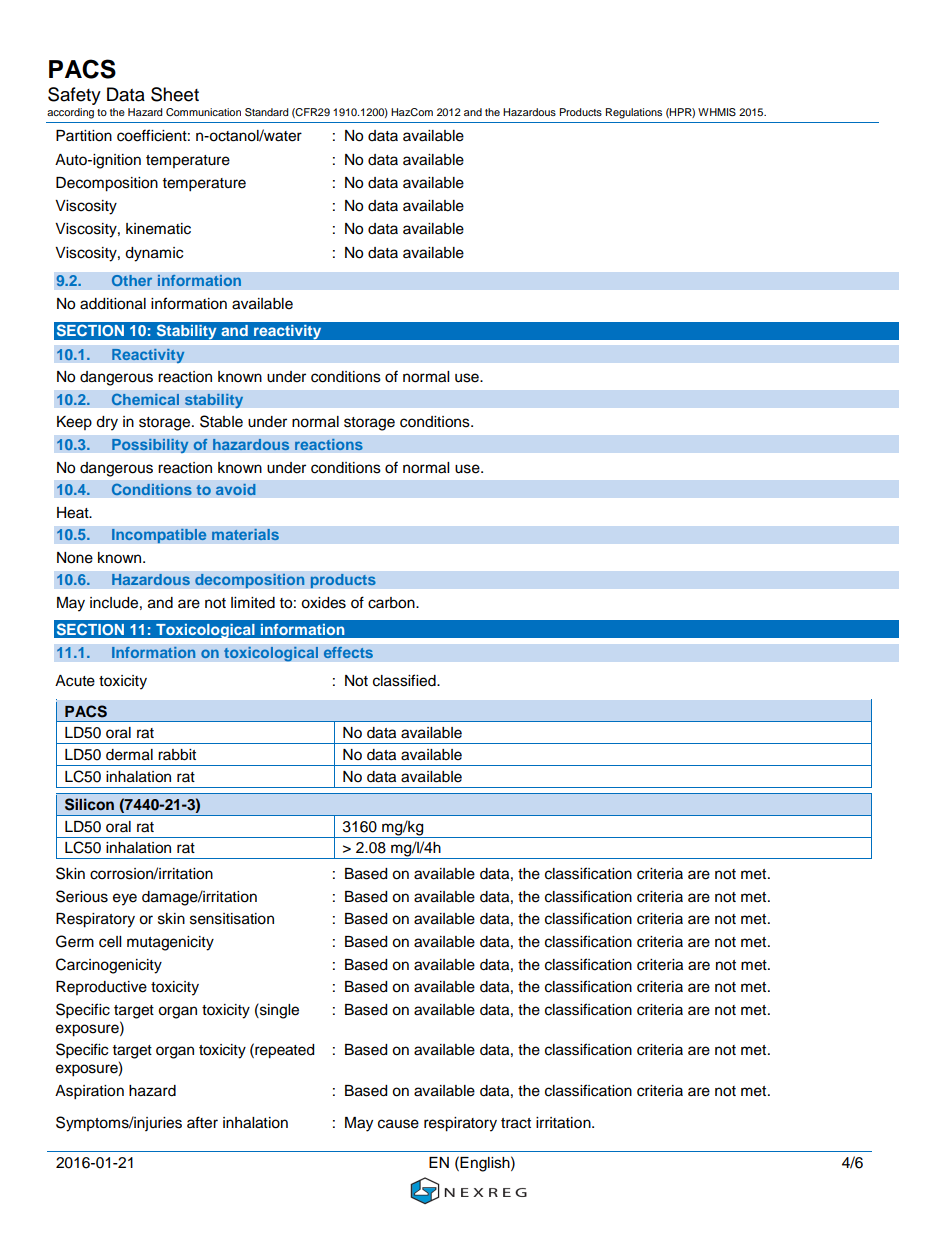 This screenshot has height=1233, width=952. What do you see at coordinates (159, 536) in the screenshot?
I see `Incompatible` at bounding box center [159, 536].
